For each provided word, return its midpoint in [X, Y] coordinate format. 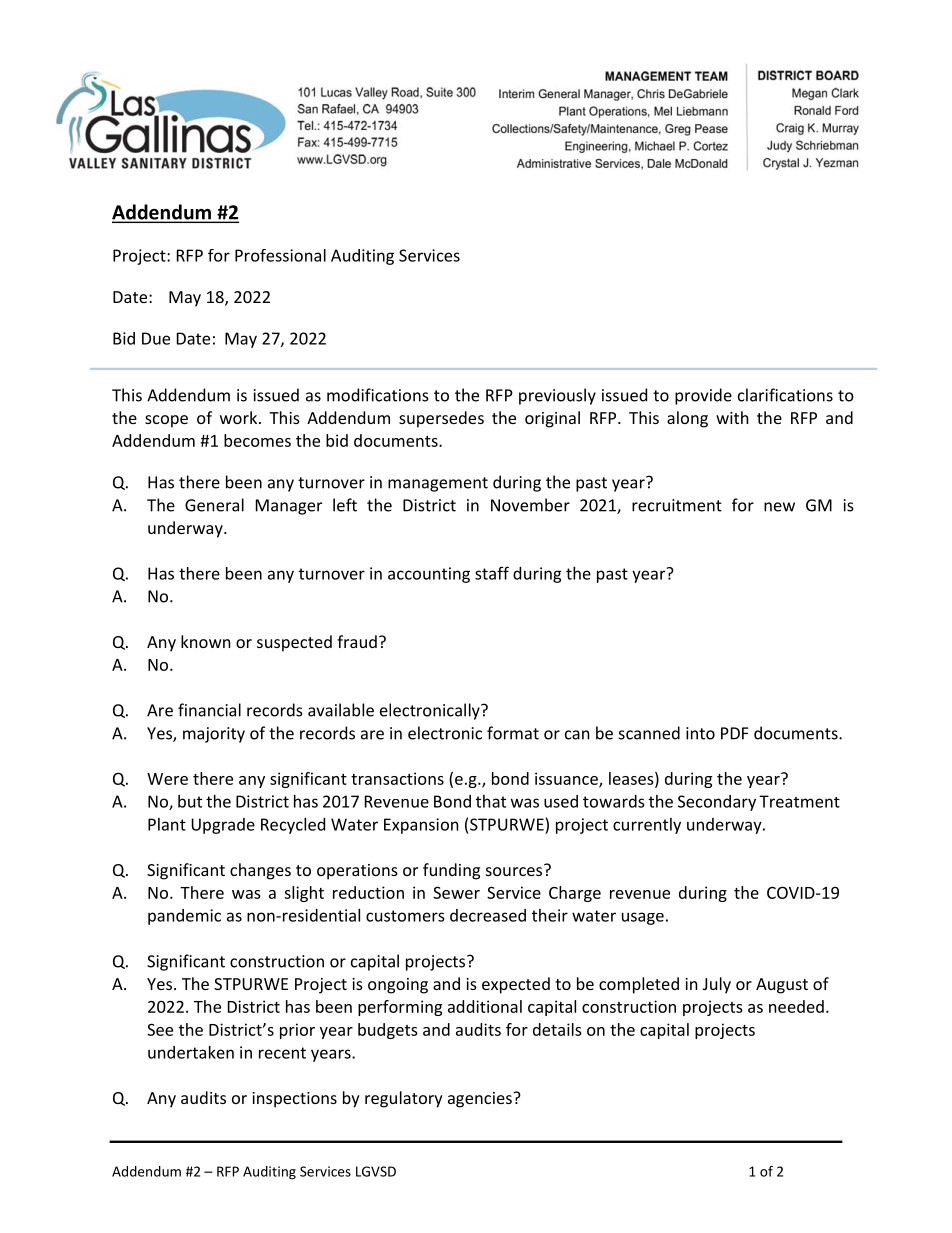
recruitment [677, 505]
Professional [280, 255]
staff [492, 573]
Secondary [717, 803]
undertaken [191, 1052]
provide [703, 396]
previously [557, 396]
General [214, 505]
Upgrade [223, 826]
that [491, 801]
